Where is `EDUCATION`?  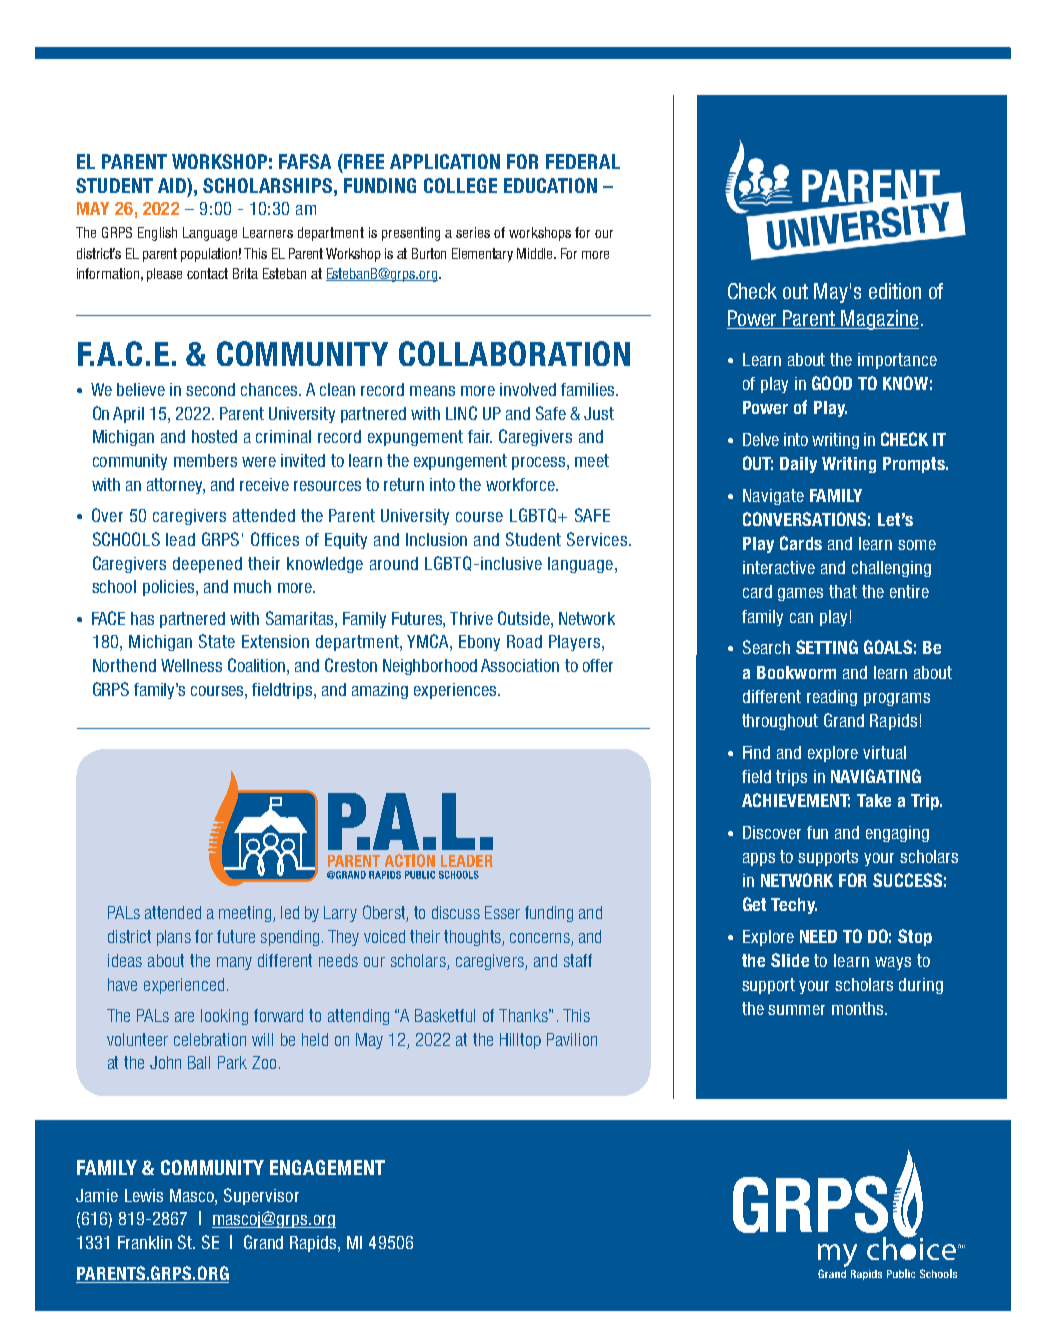 EDUCATION is located at coordinates (550, 185).
